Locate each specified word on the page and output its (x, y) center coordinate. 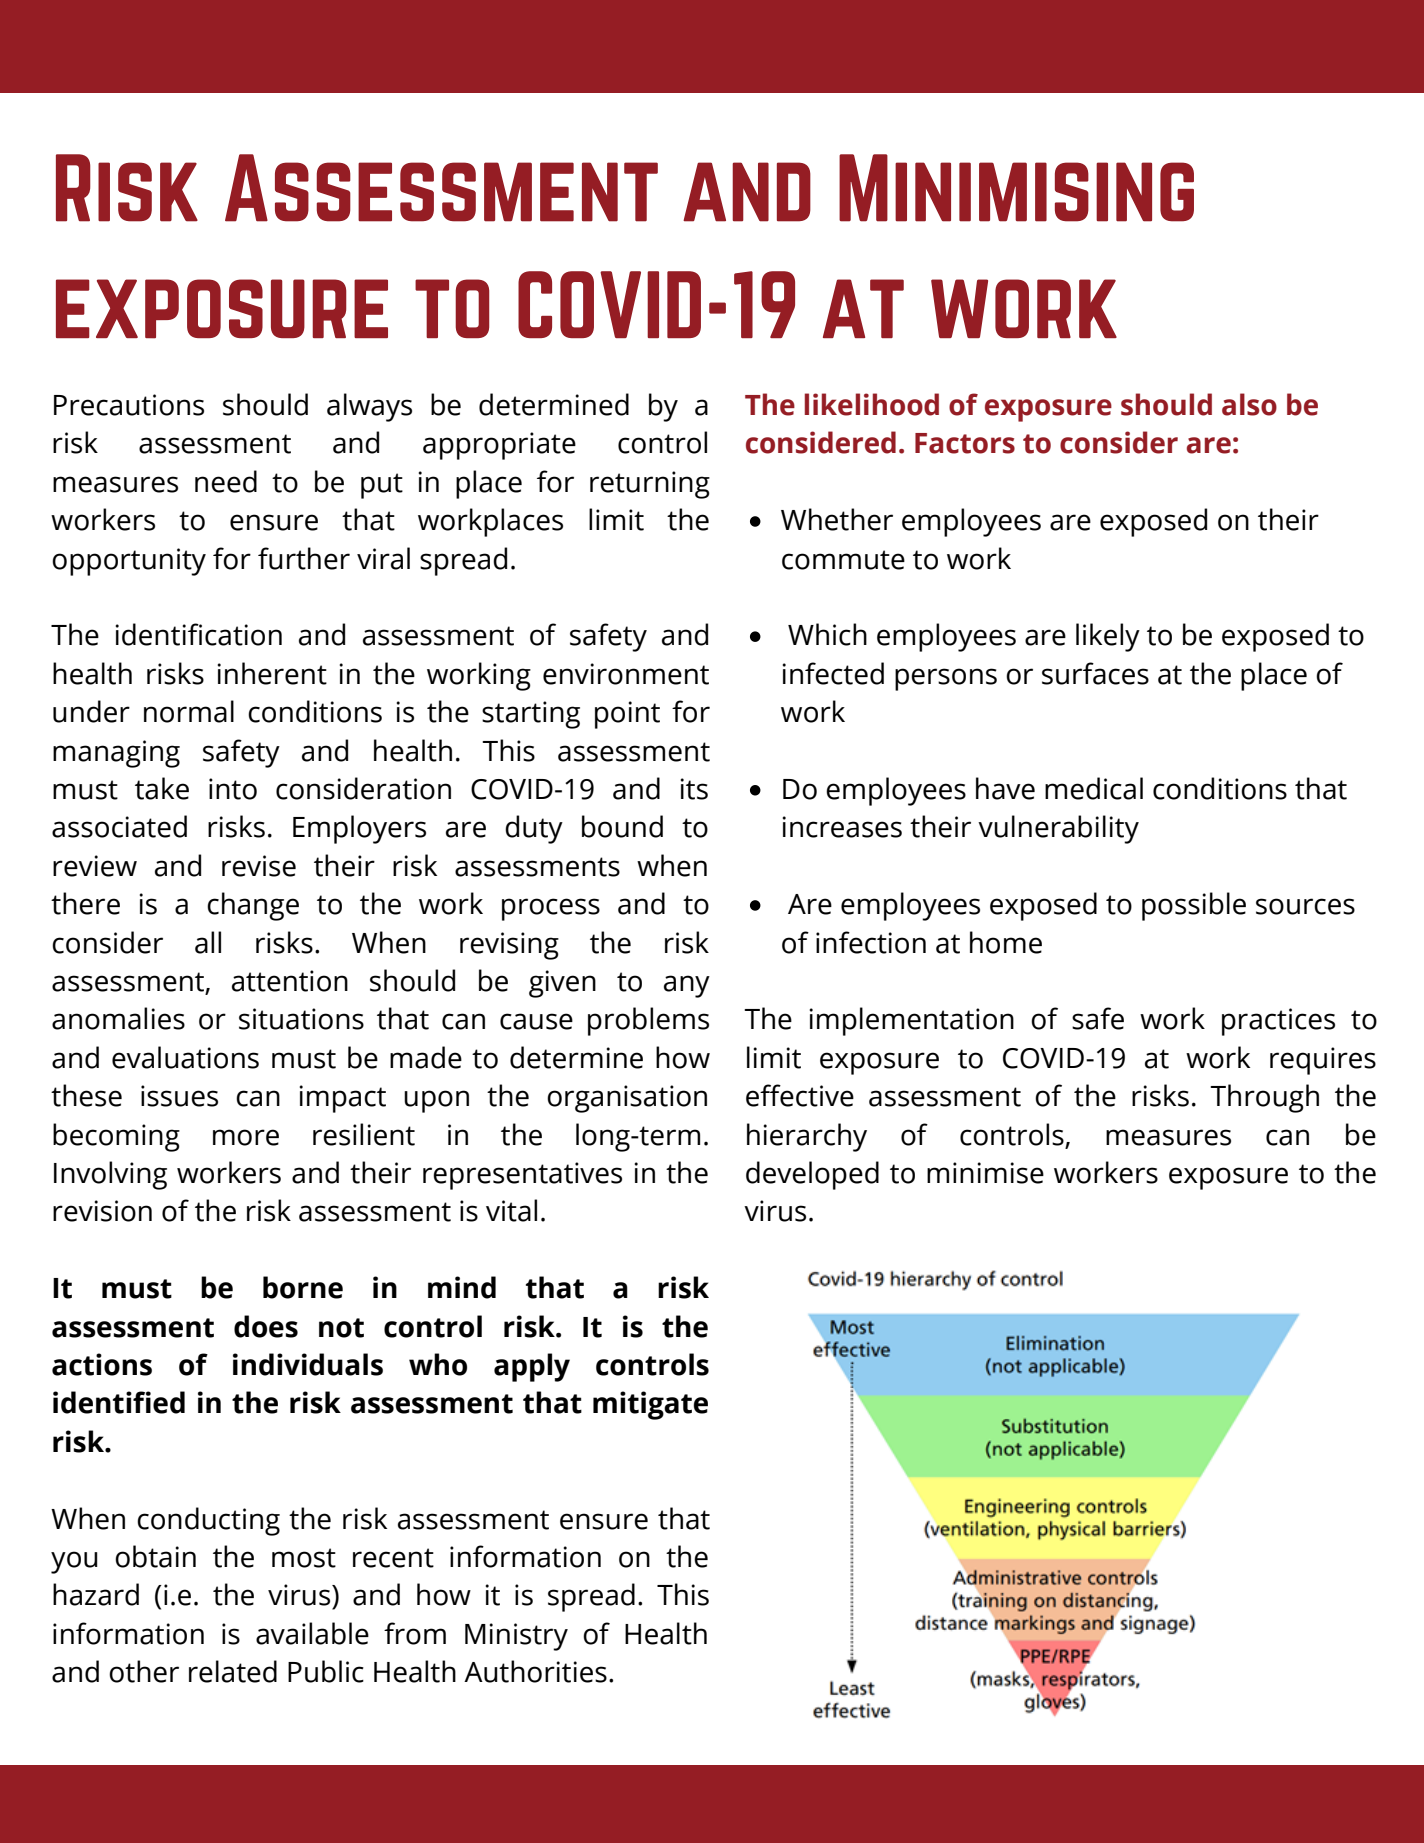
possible (1194, 906)
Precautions (129, 405)
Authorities (535, 1671)
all (208, 942)
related (233, 1671)
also (1249, 404)
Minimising (1016, 188)
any (687, 986)
